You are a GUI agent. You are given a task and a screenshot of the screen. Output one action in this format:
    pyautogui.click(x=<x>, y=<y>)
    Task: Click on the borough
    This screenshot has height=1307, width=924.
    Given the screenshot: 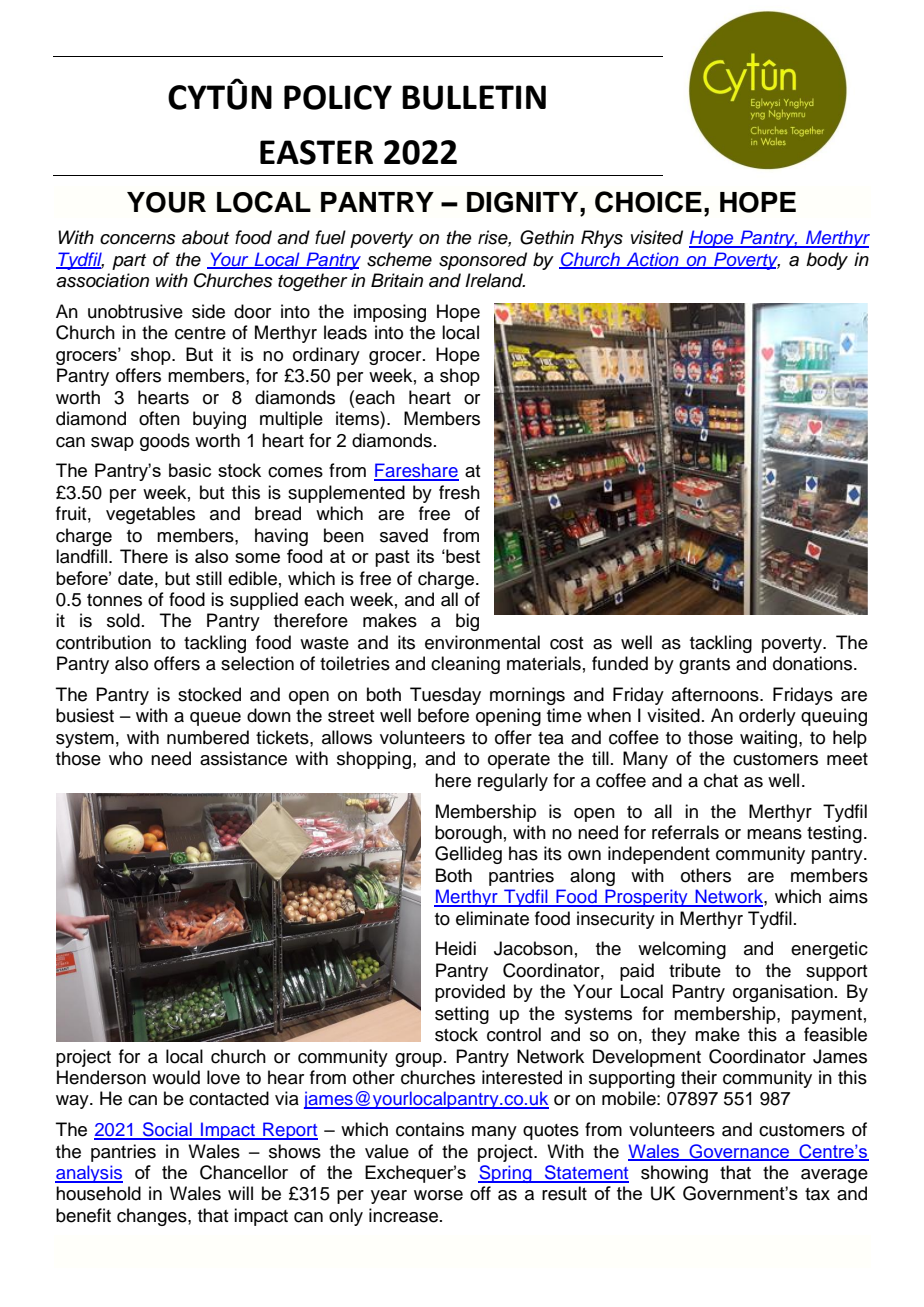 What is the action you would take?
    pyautogui.click(x=468, y=834)
